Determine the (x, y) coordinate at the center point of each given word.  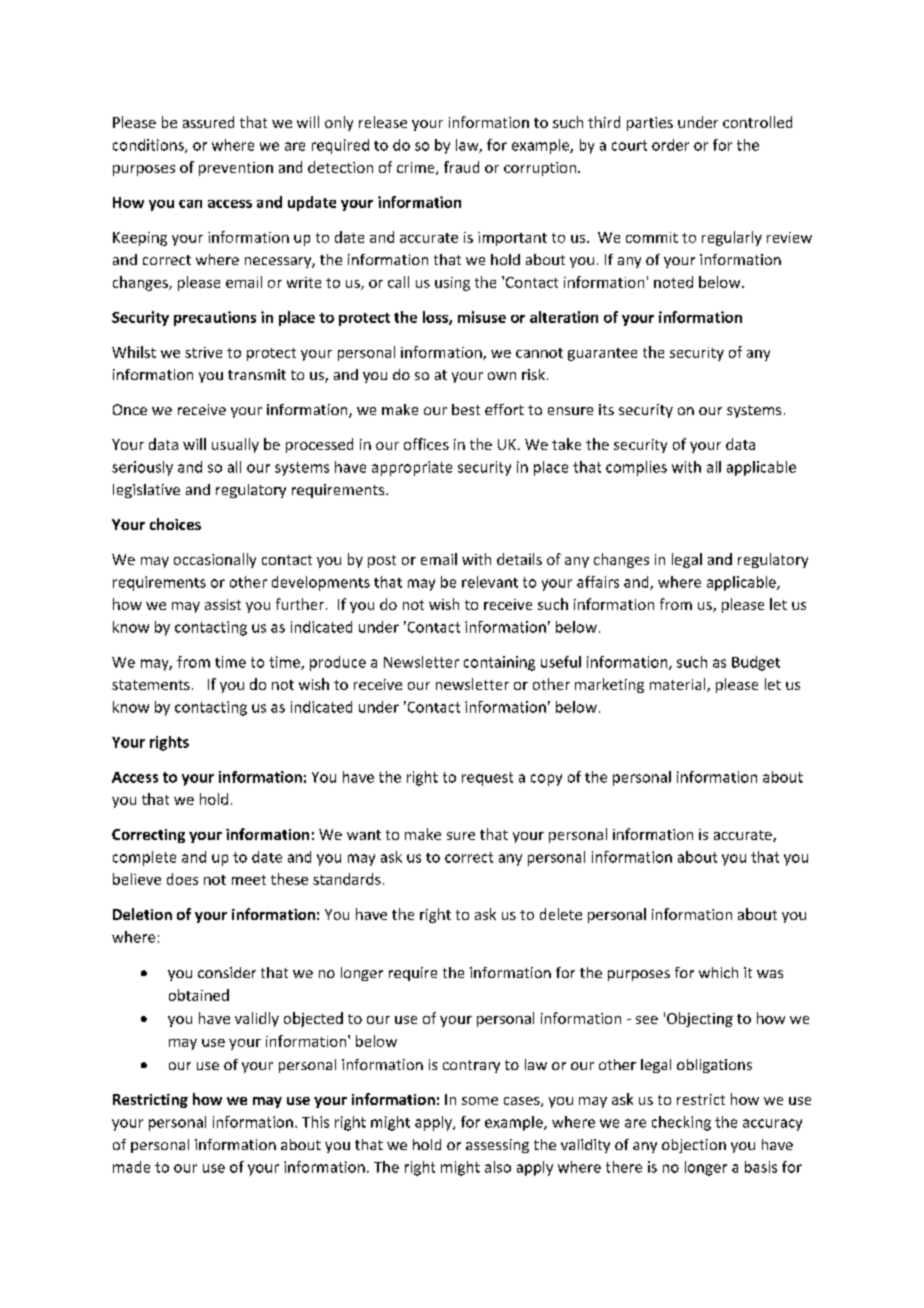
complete (144, 858)
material (679, 685)
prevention (236, 169)
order (670, 145)
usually (235, 445)
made (131, 1167)
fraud (461, 167)
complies (636, 468)
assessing (497, 1146)
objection (694, 1146)
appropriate (412, 468)
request (487, 779)
